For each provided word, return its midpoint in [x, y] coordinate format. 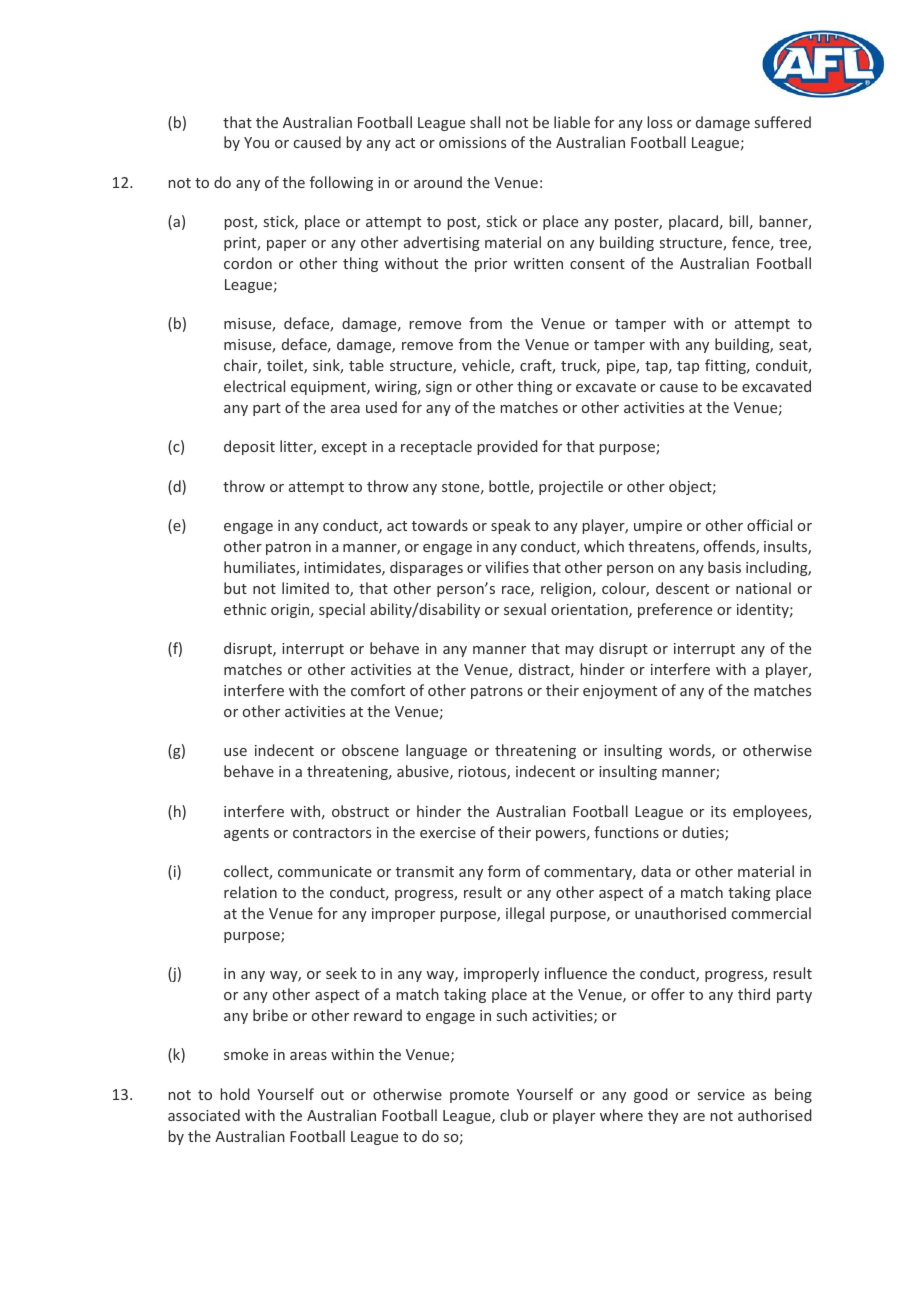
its [718, 811]
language [436, 751]
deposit [249, 447]
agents [246, 834]
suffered [783, 122]
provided [508, 447]
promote [479, 1096]
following [341, 183]
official [769, 525]
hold [235, 1094]
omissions [472, 142]
